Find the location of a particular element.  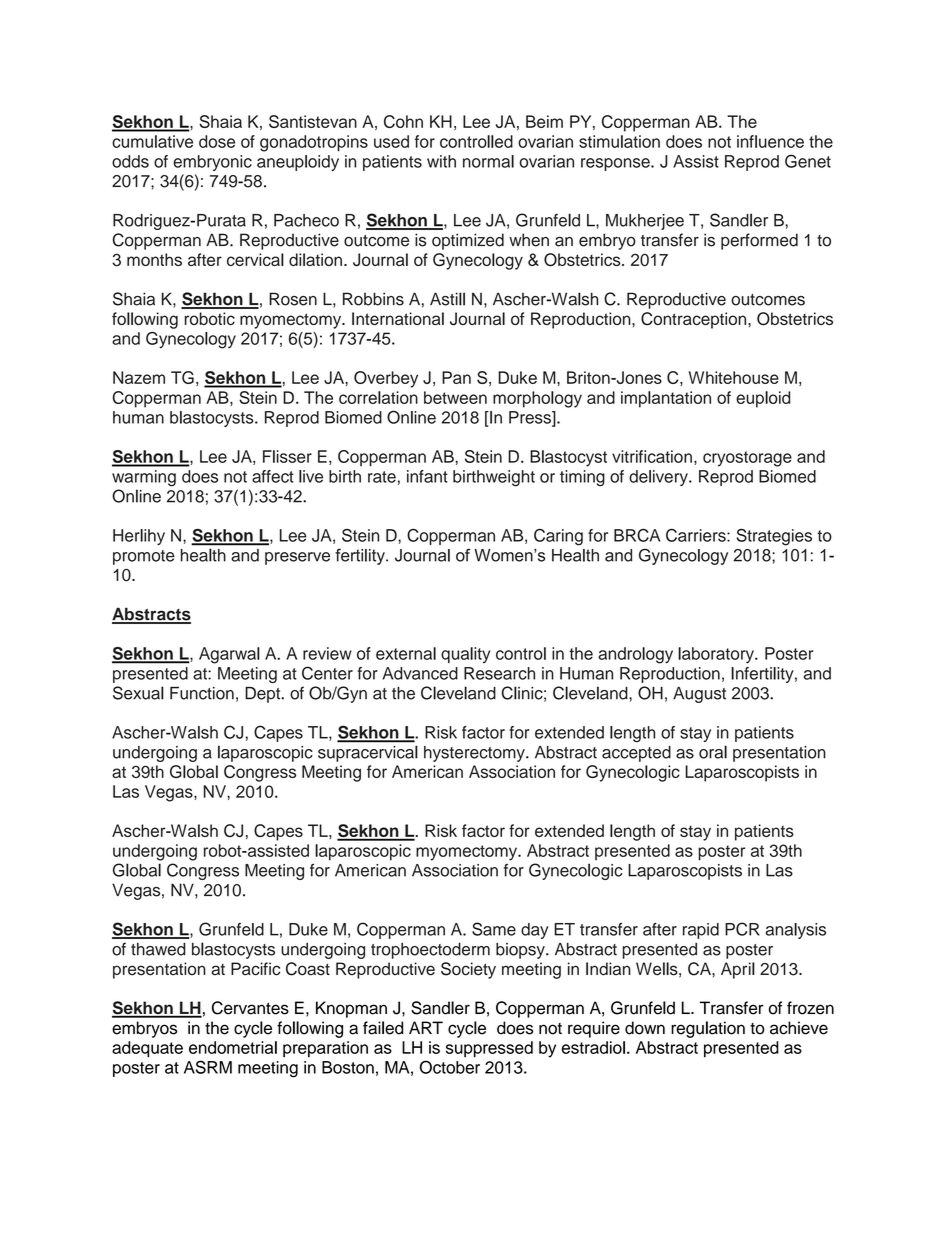

quality is located at coordinates (465, 655).
